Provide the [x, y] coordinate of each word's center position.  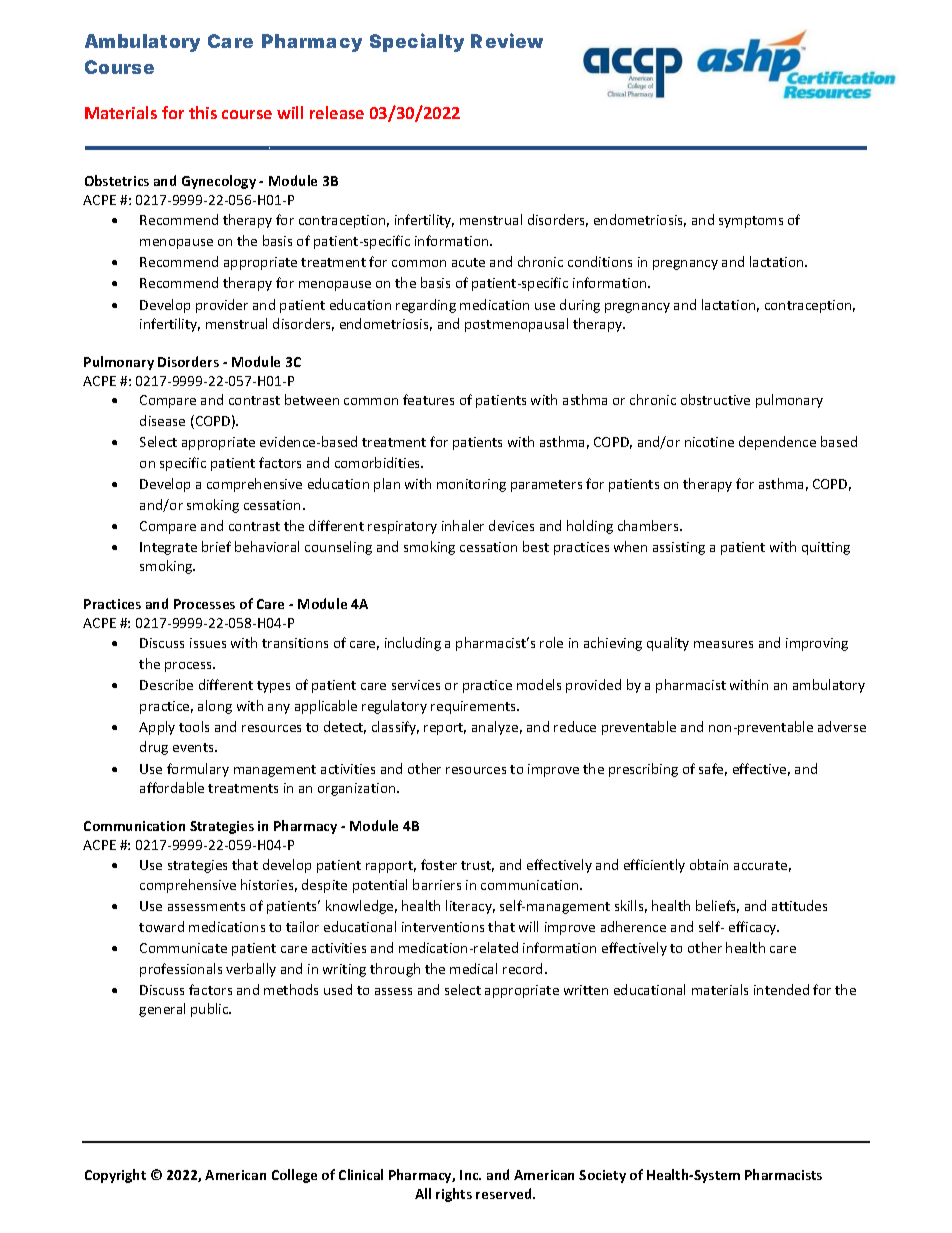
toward [161, 926]
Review [507, 40]
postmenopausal [516, 325]
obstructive [715, 399]
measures [723, 644]
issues [208, 643]
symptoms [751, 222]
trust [477, 866]
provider [222, 306]
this [203, 112]
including [413, 644]
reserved [505, 1193]
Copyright [115, 1176]
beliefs [717, 906]
